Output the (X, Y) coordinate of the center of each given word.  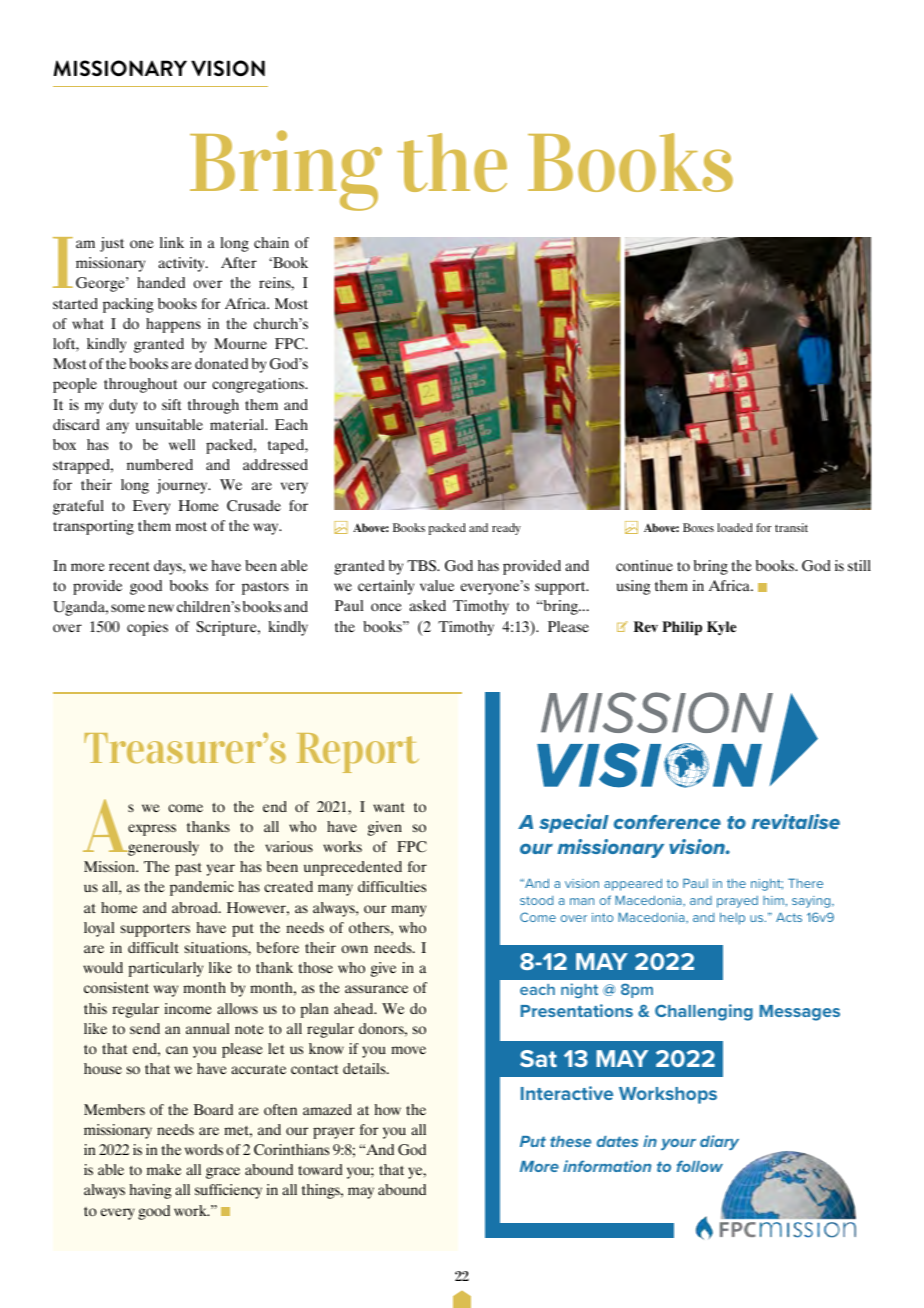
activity (182, 264)
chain (271, 242)
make (164, 1169)
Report (358, 753)
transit (791, 527)
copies (147, 628)
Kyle (721, 628)
